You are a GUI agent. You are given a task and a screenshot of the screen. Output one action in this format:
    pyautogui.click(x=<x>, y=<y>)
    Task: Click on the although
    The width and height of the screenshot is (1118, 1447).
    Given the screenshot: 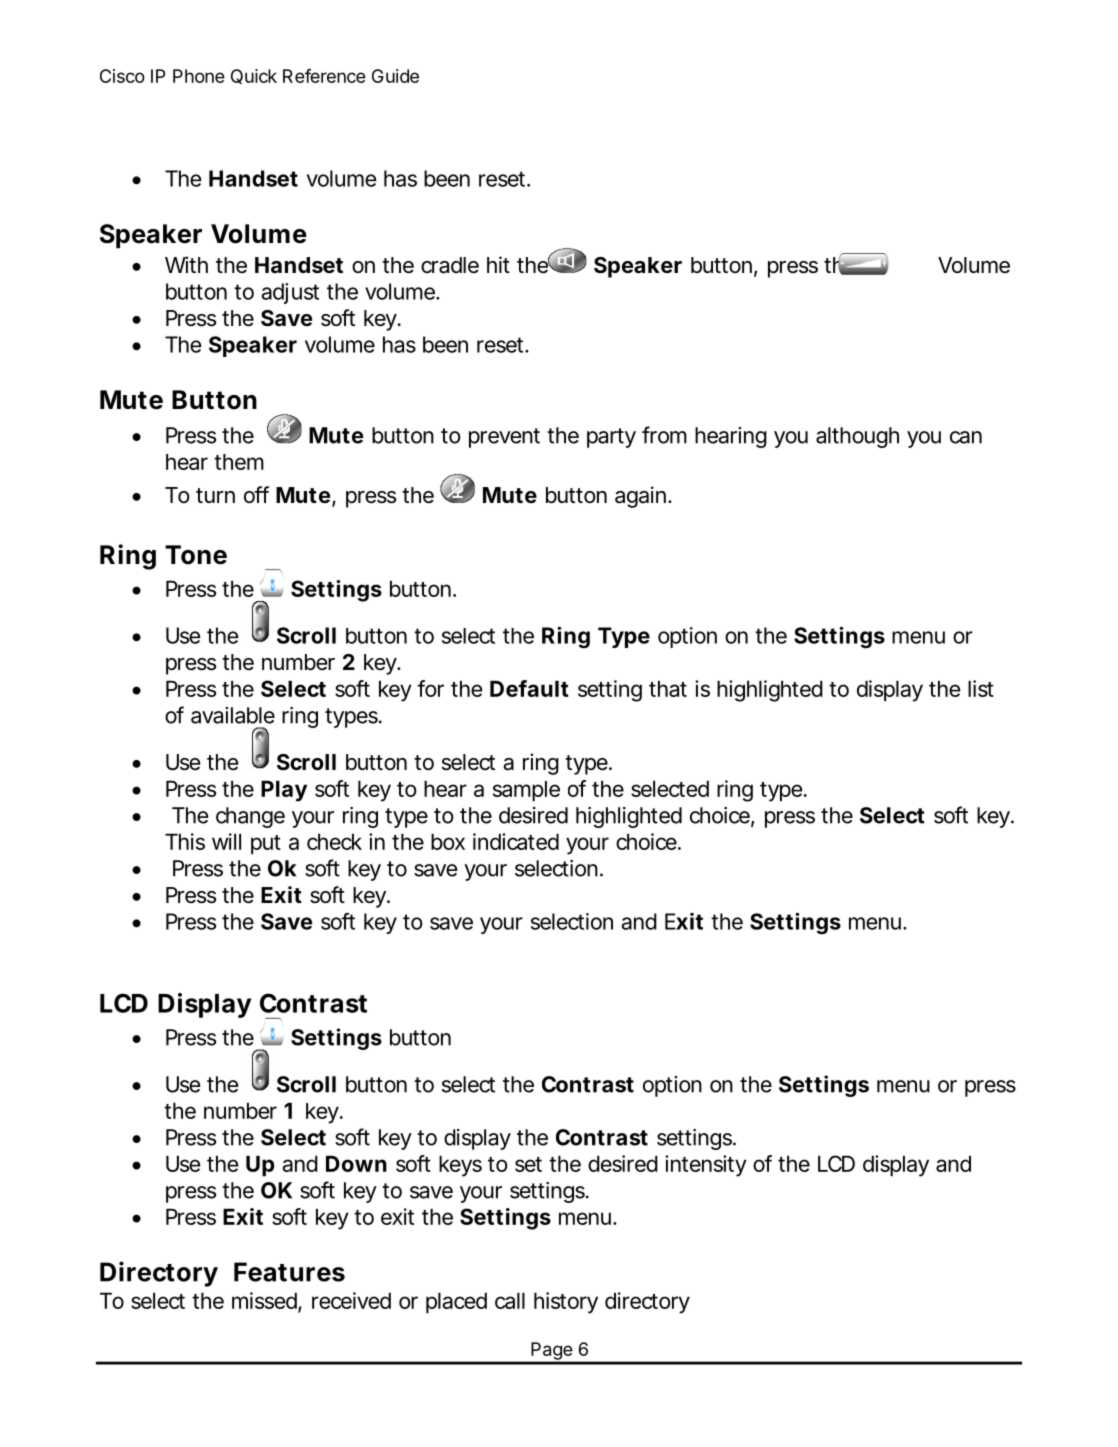 What is the action you would take?
    pyautogui.click(x=857, y=437)
